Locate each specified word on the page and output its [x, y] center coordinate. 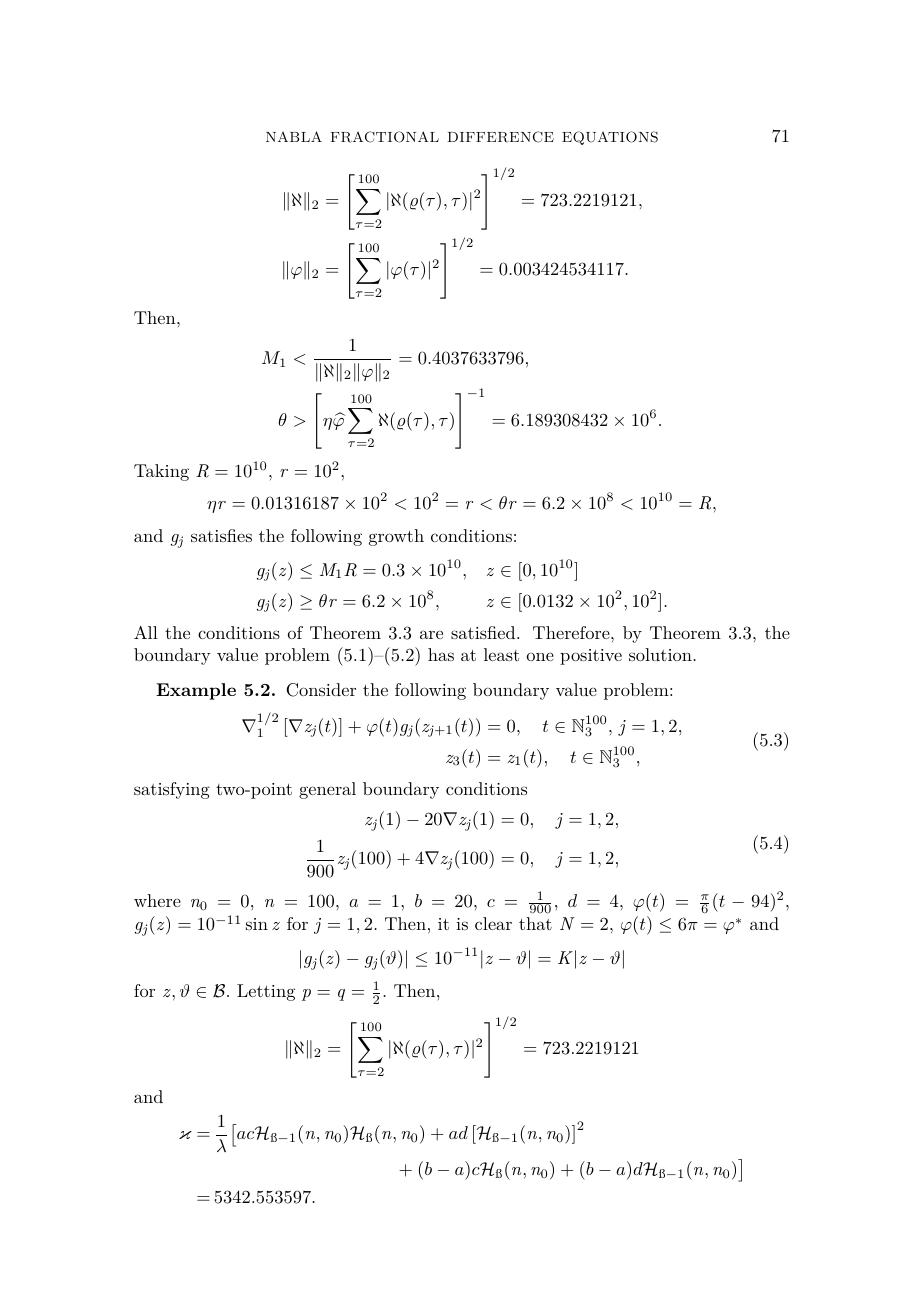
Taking [161, 472]
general [327, 790]
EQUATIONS [610, 138]
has [441, 654]
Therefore [571, 632]
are [431, 634]
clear [493, 923]
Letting [266, 992]
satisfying [172, 790]
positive [591, 657]
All [146, 632]
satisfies [221, 535]
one [540, 656]
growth [396, 537]
